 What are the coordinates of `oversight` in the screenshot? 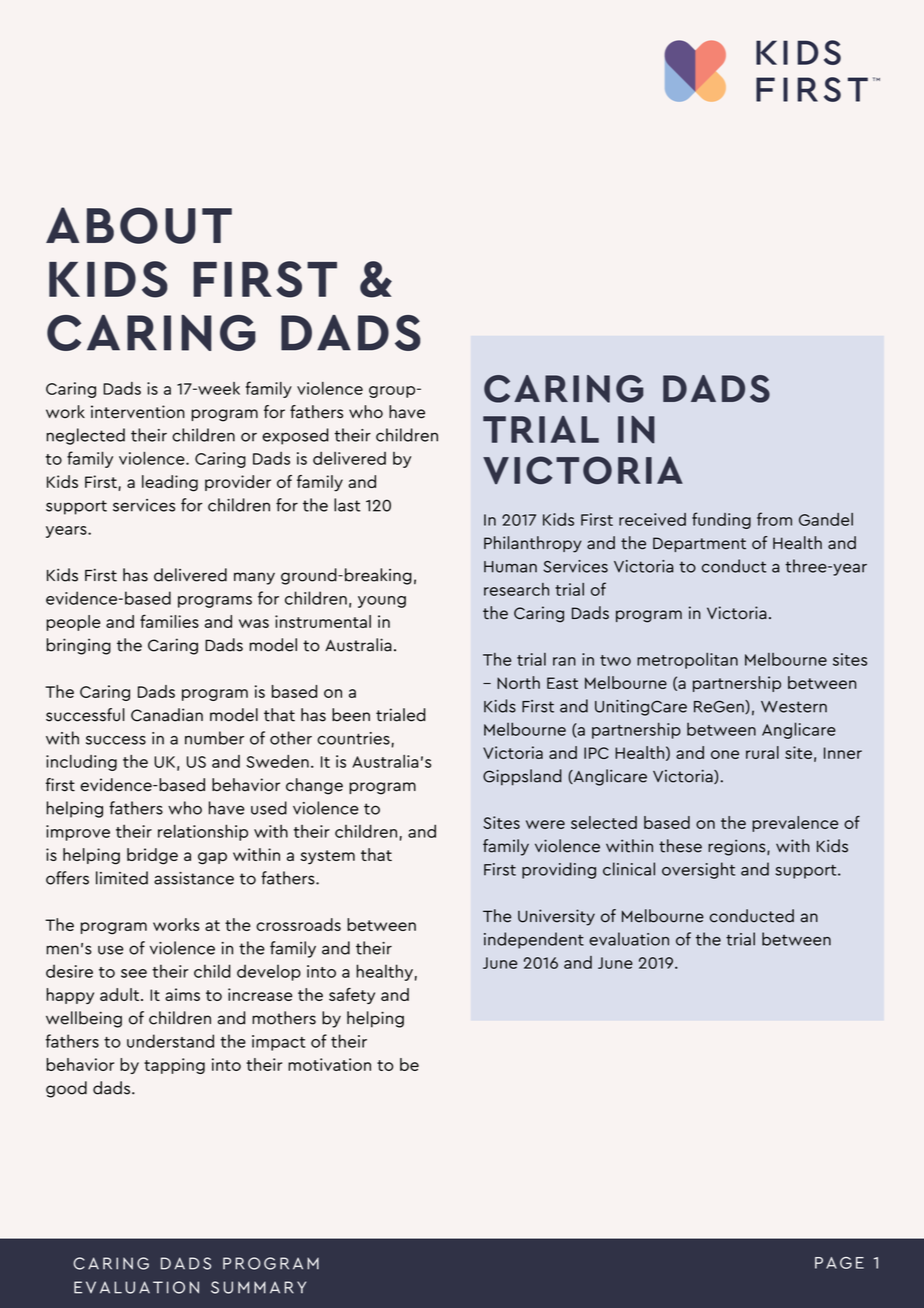 It's located at (698, 870).
